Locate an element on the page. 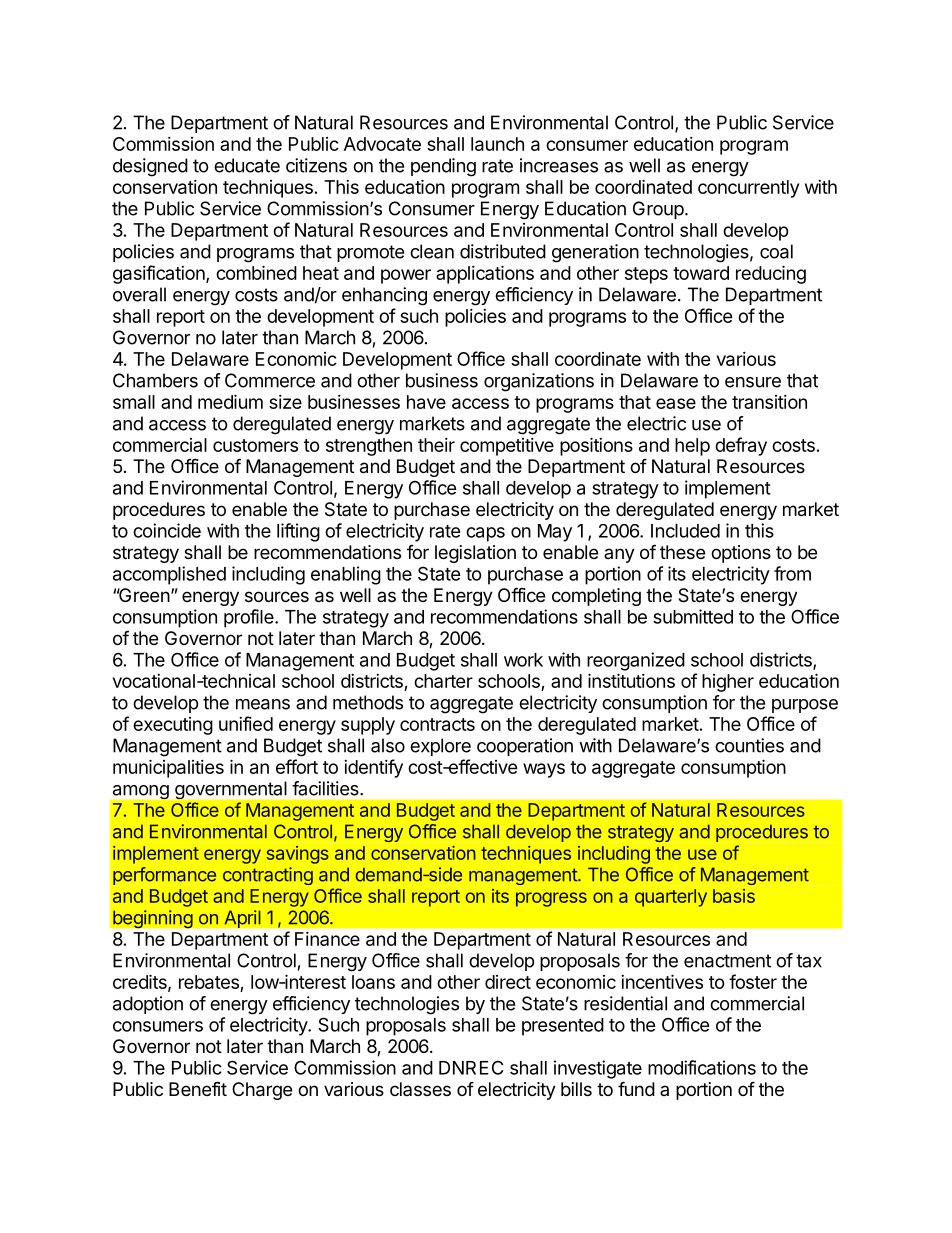 The image size is (952, 1233). Commerce is located at coordinates (270, 380).
